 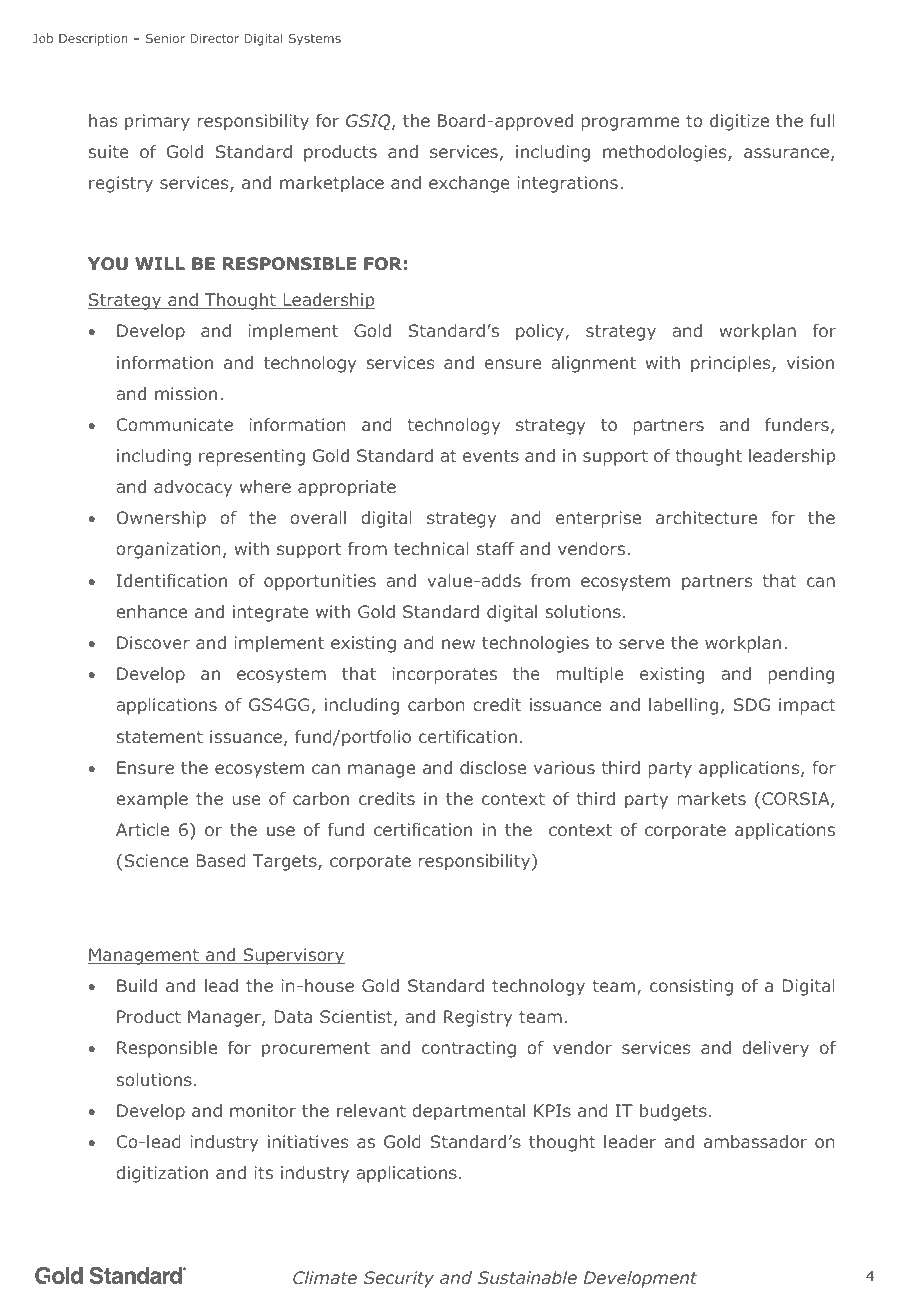 What do you see at coordinates (162, 1174) in the image?
I see `digitization` at bounding box center [162, 1174].
